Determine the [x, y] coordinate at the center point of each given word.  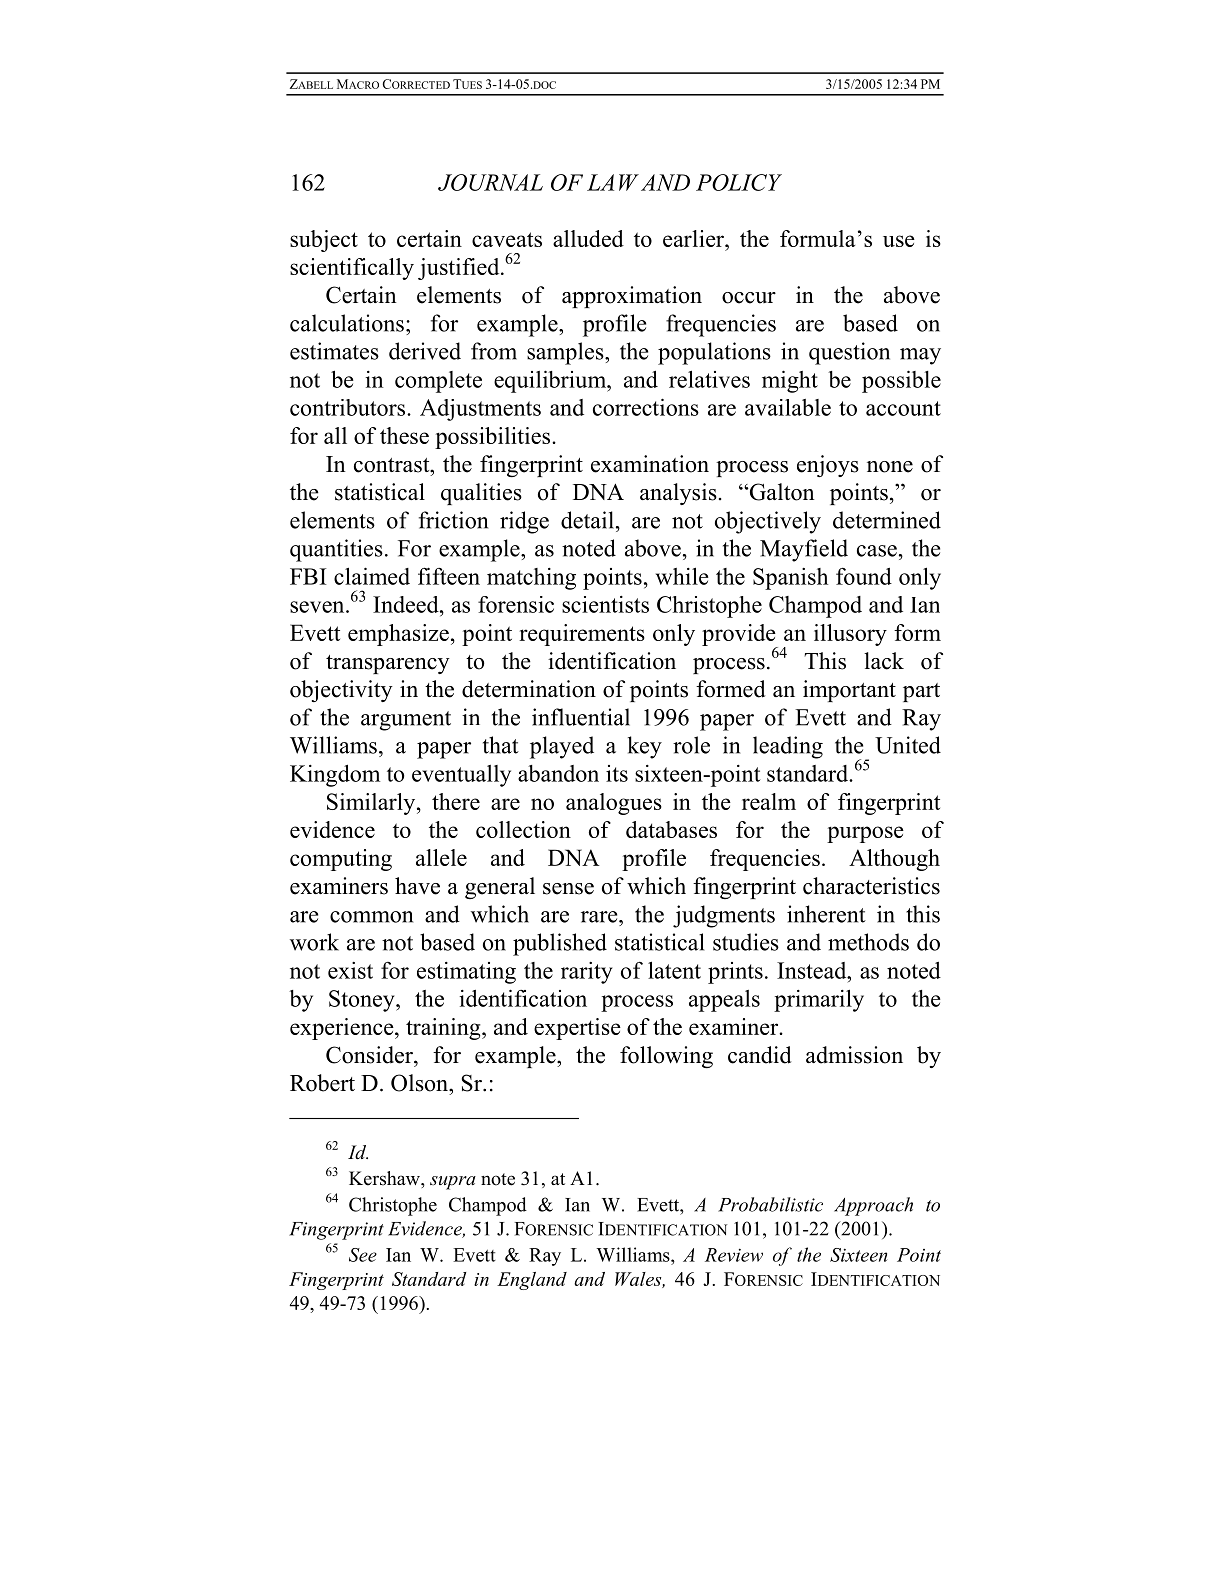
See [363, 1255]
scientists [605, 604]
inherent [826, 914]
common [371, 917]
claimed [372, 576]
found [864, 576]
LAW [613, 182]
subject [324, 241]
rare [600, 917]
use [899, 241]
